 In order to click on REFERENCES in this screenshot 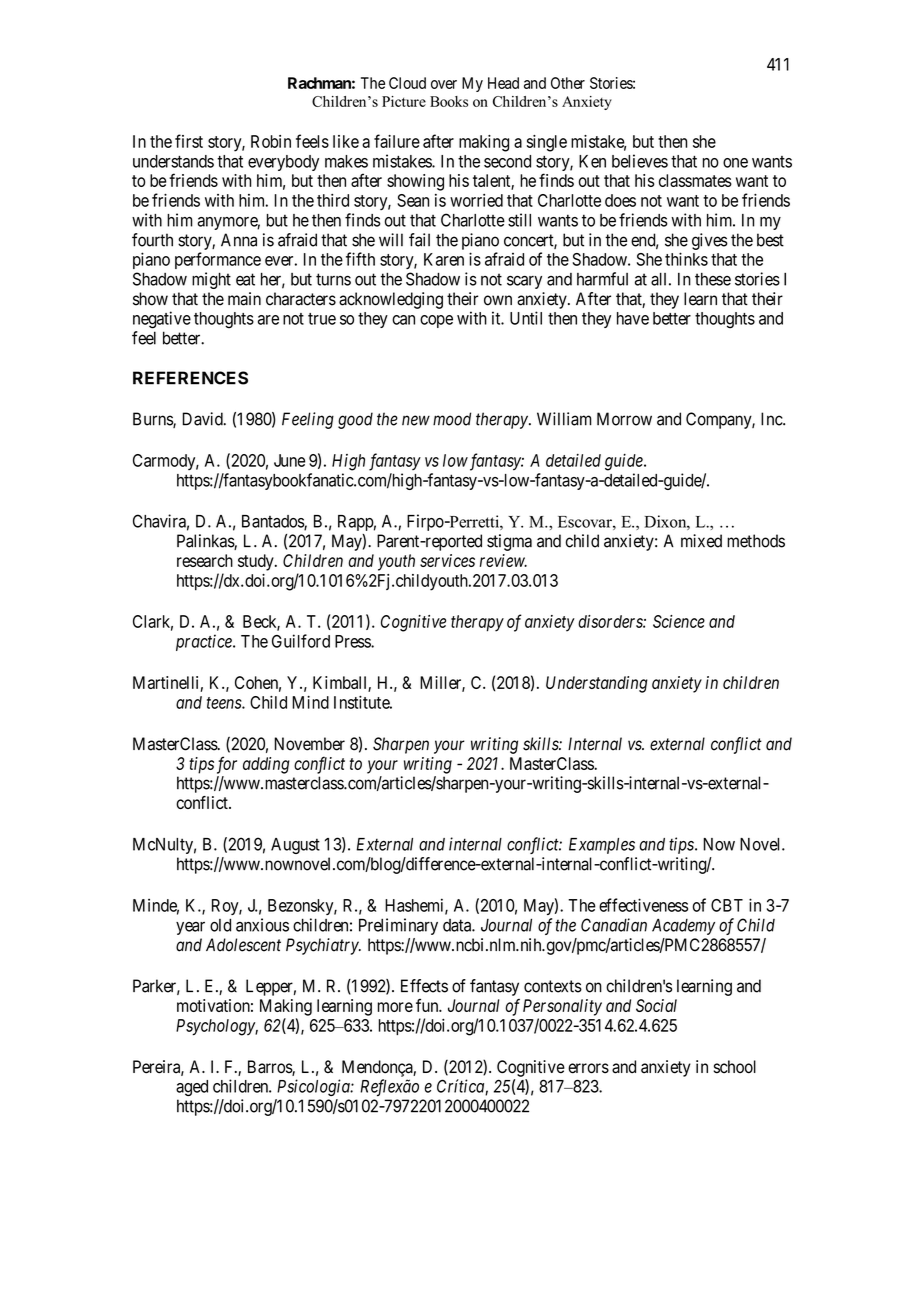, I will do `click(190, 378)`.
